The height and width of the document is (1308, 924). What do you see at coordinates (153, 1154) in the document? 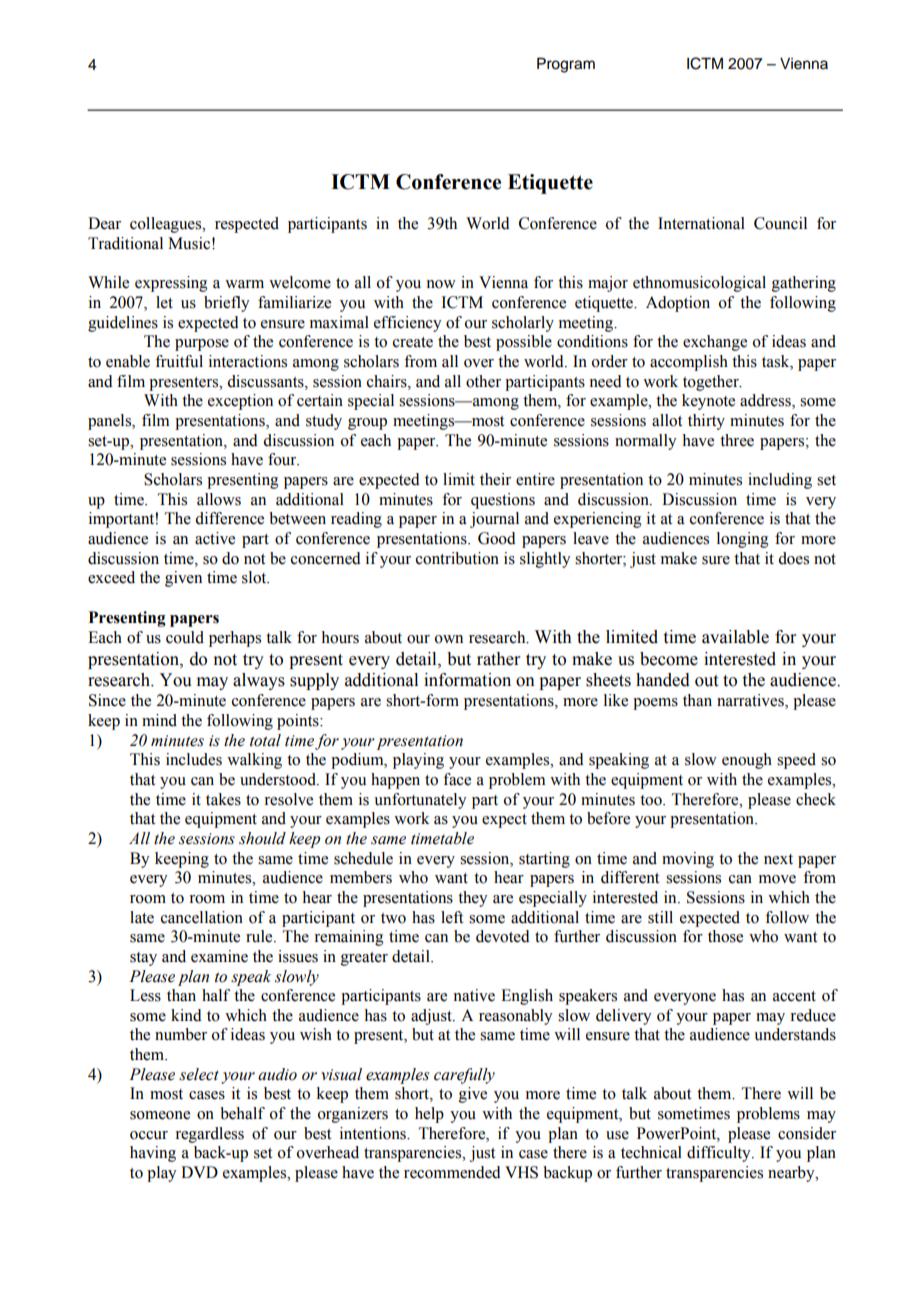
I see `having` at bounding box center [153, 1154].
